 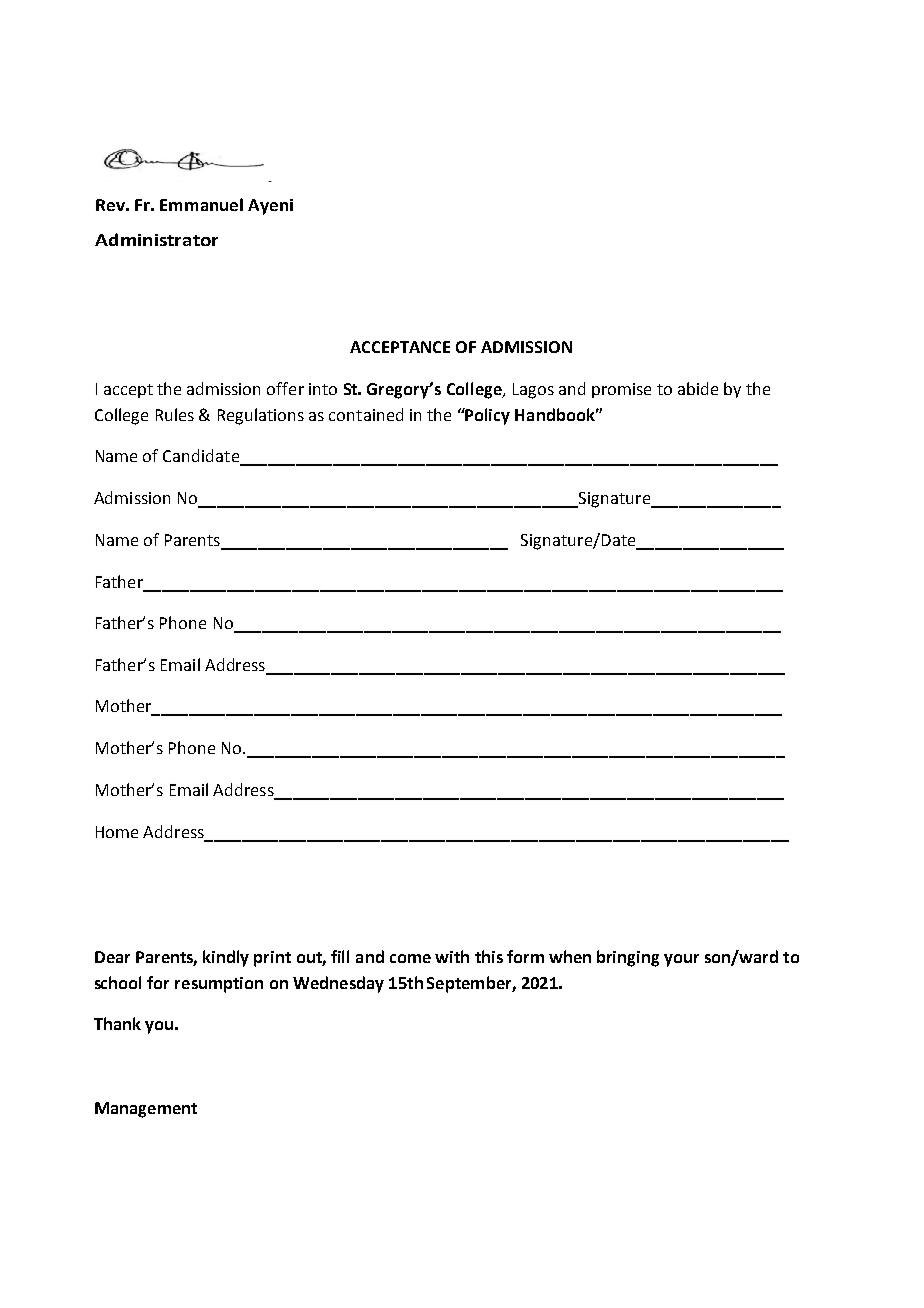 What do you see at coordinates (628, 958) in the screenshot?
I see `bringing` at bounding box center [628, 958].
